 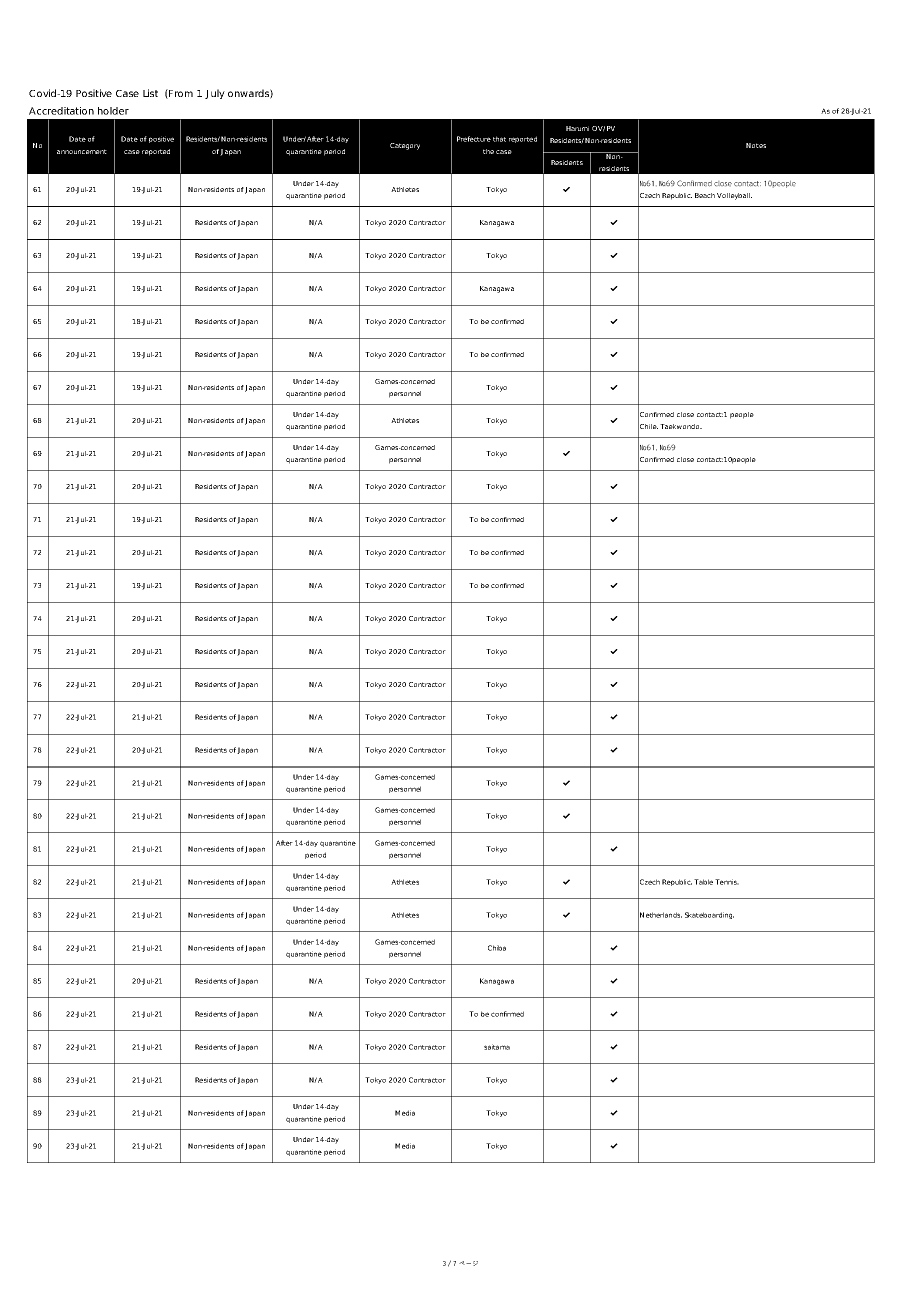 I want to click on announcement, so click(x=82, y=151).
